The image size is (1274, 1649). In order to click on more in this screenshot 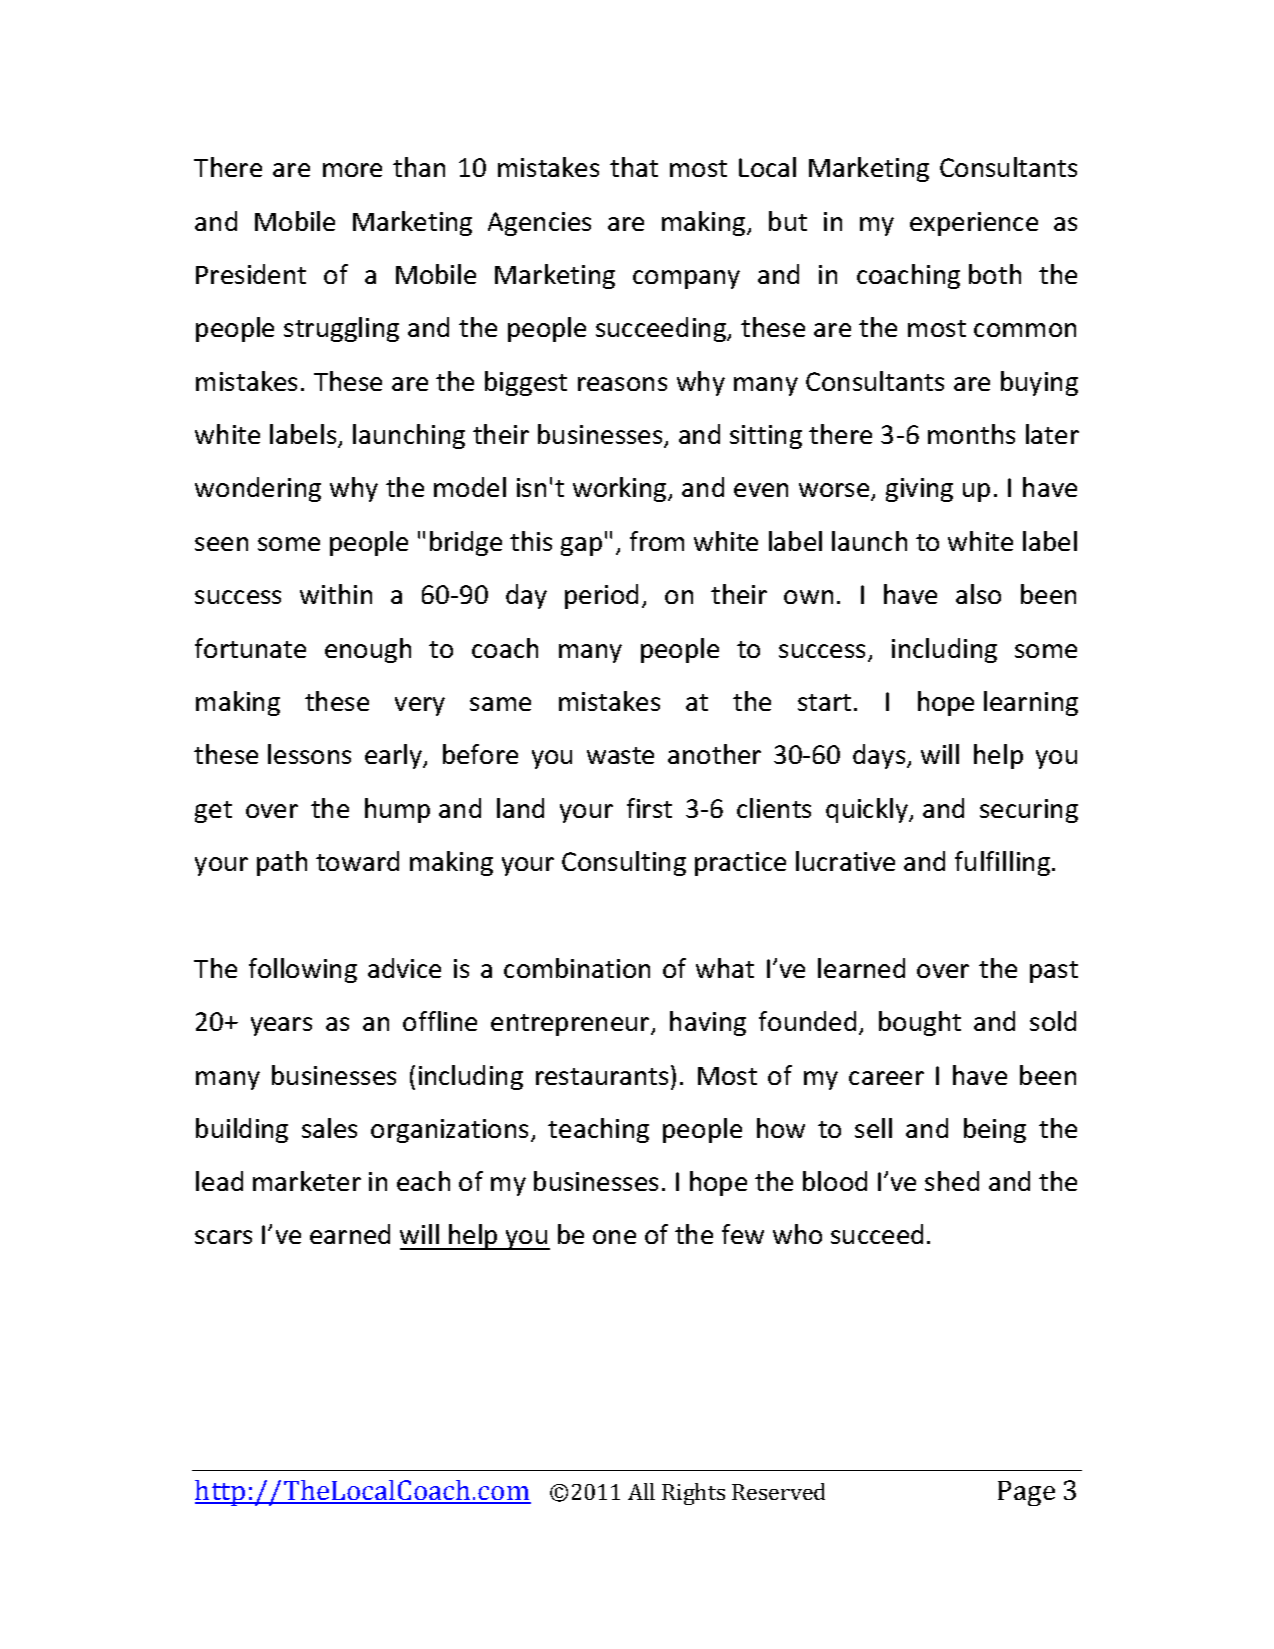, I will do `click(352, 170)`.
